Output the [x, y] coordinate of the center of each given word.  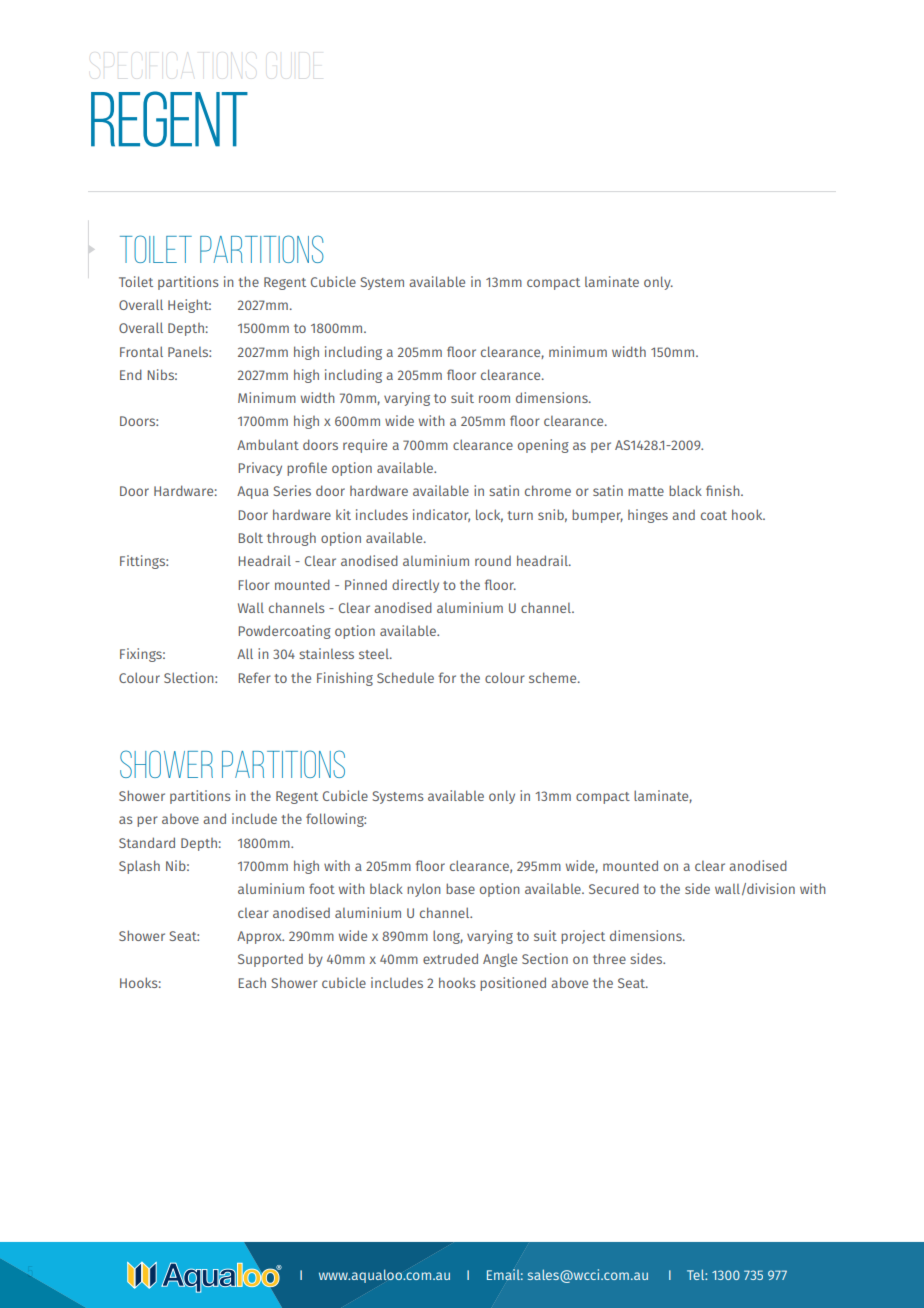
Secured [614, 888]
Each [252, 983]
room [494, 399]
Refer [254, 677]
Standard [147, 842]
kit [343, 514]
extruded [450, 958]
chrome [548, 490]
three [609, 958]
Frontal [141, 351]
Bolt [250, 538]
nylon [424, 890]
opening [543, 446]
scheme [554, 677]
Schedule [405, 677]
